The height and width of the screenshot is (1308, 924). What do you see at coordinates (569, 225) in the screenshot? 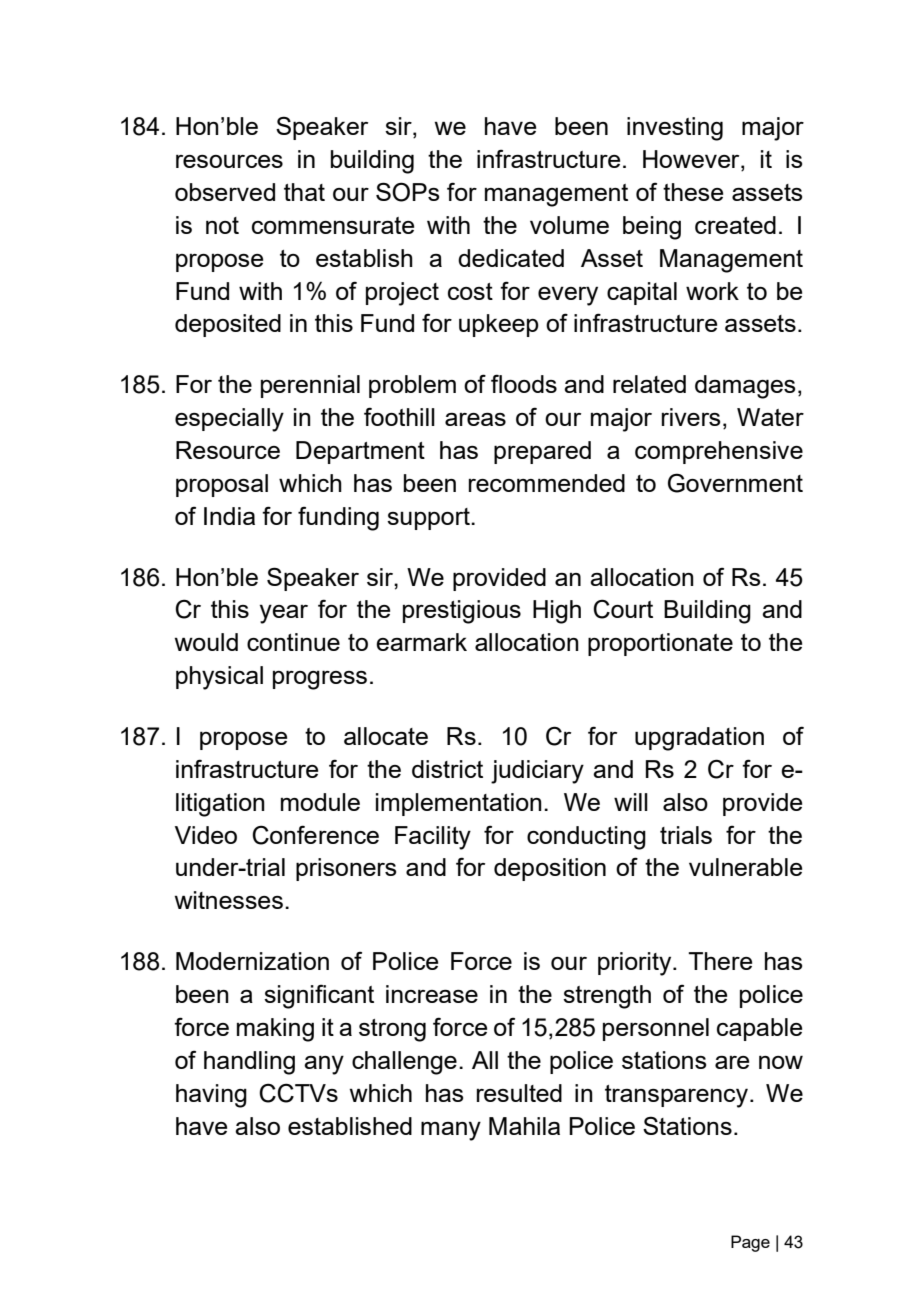
I see `volume` at bounding box center [569, 225].
